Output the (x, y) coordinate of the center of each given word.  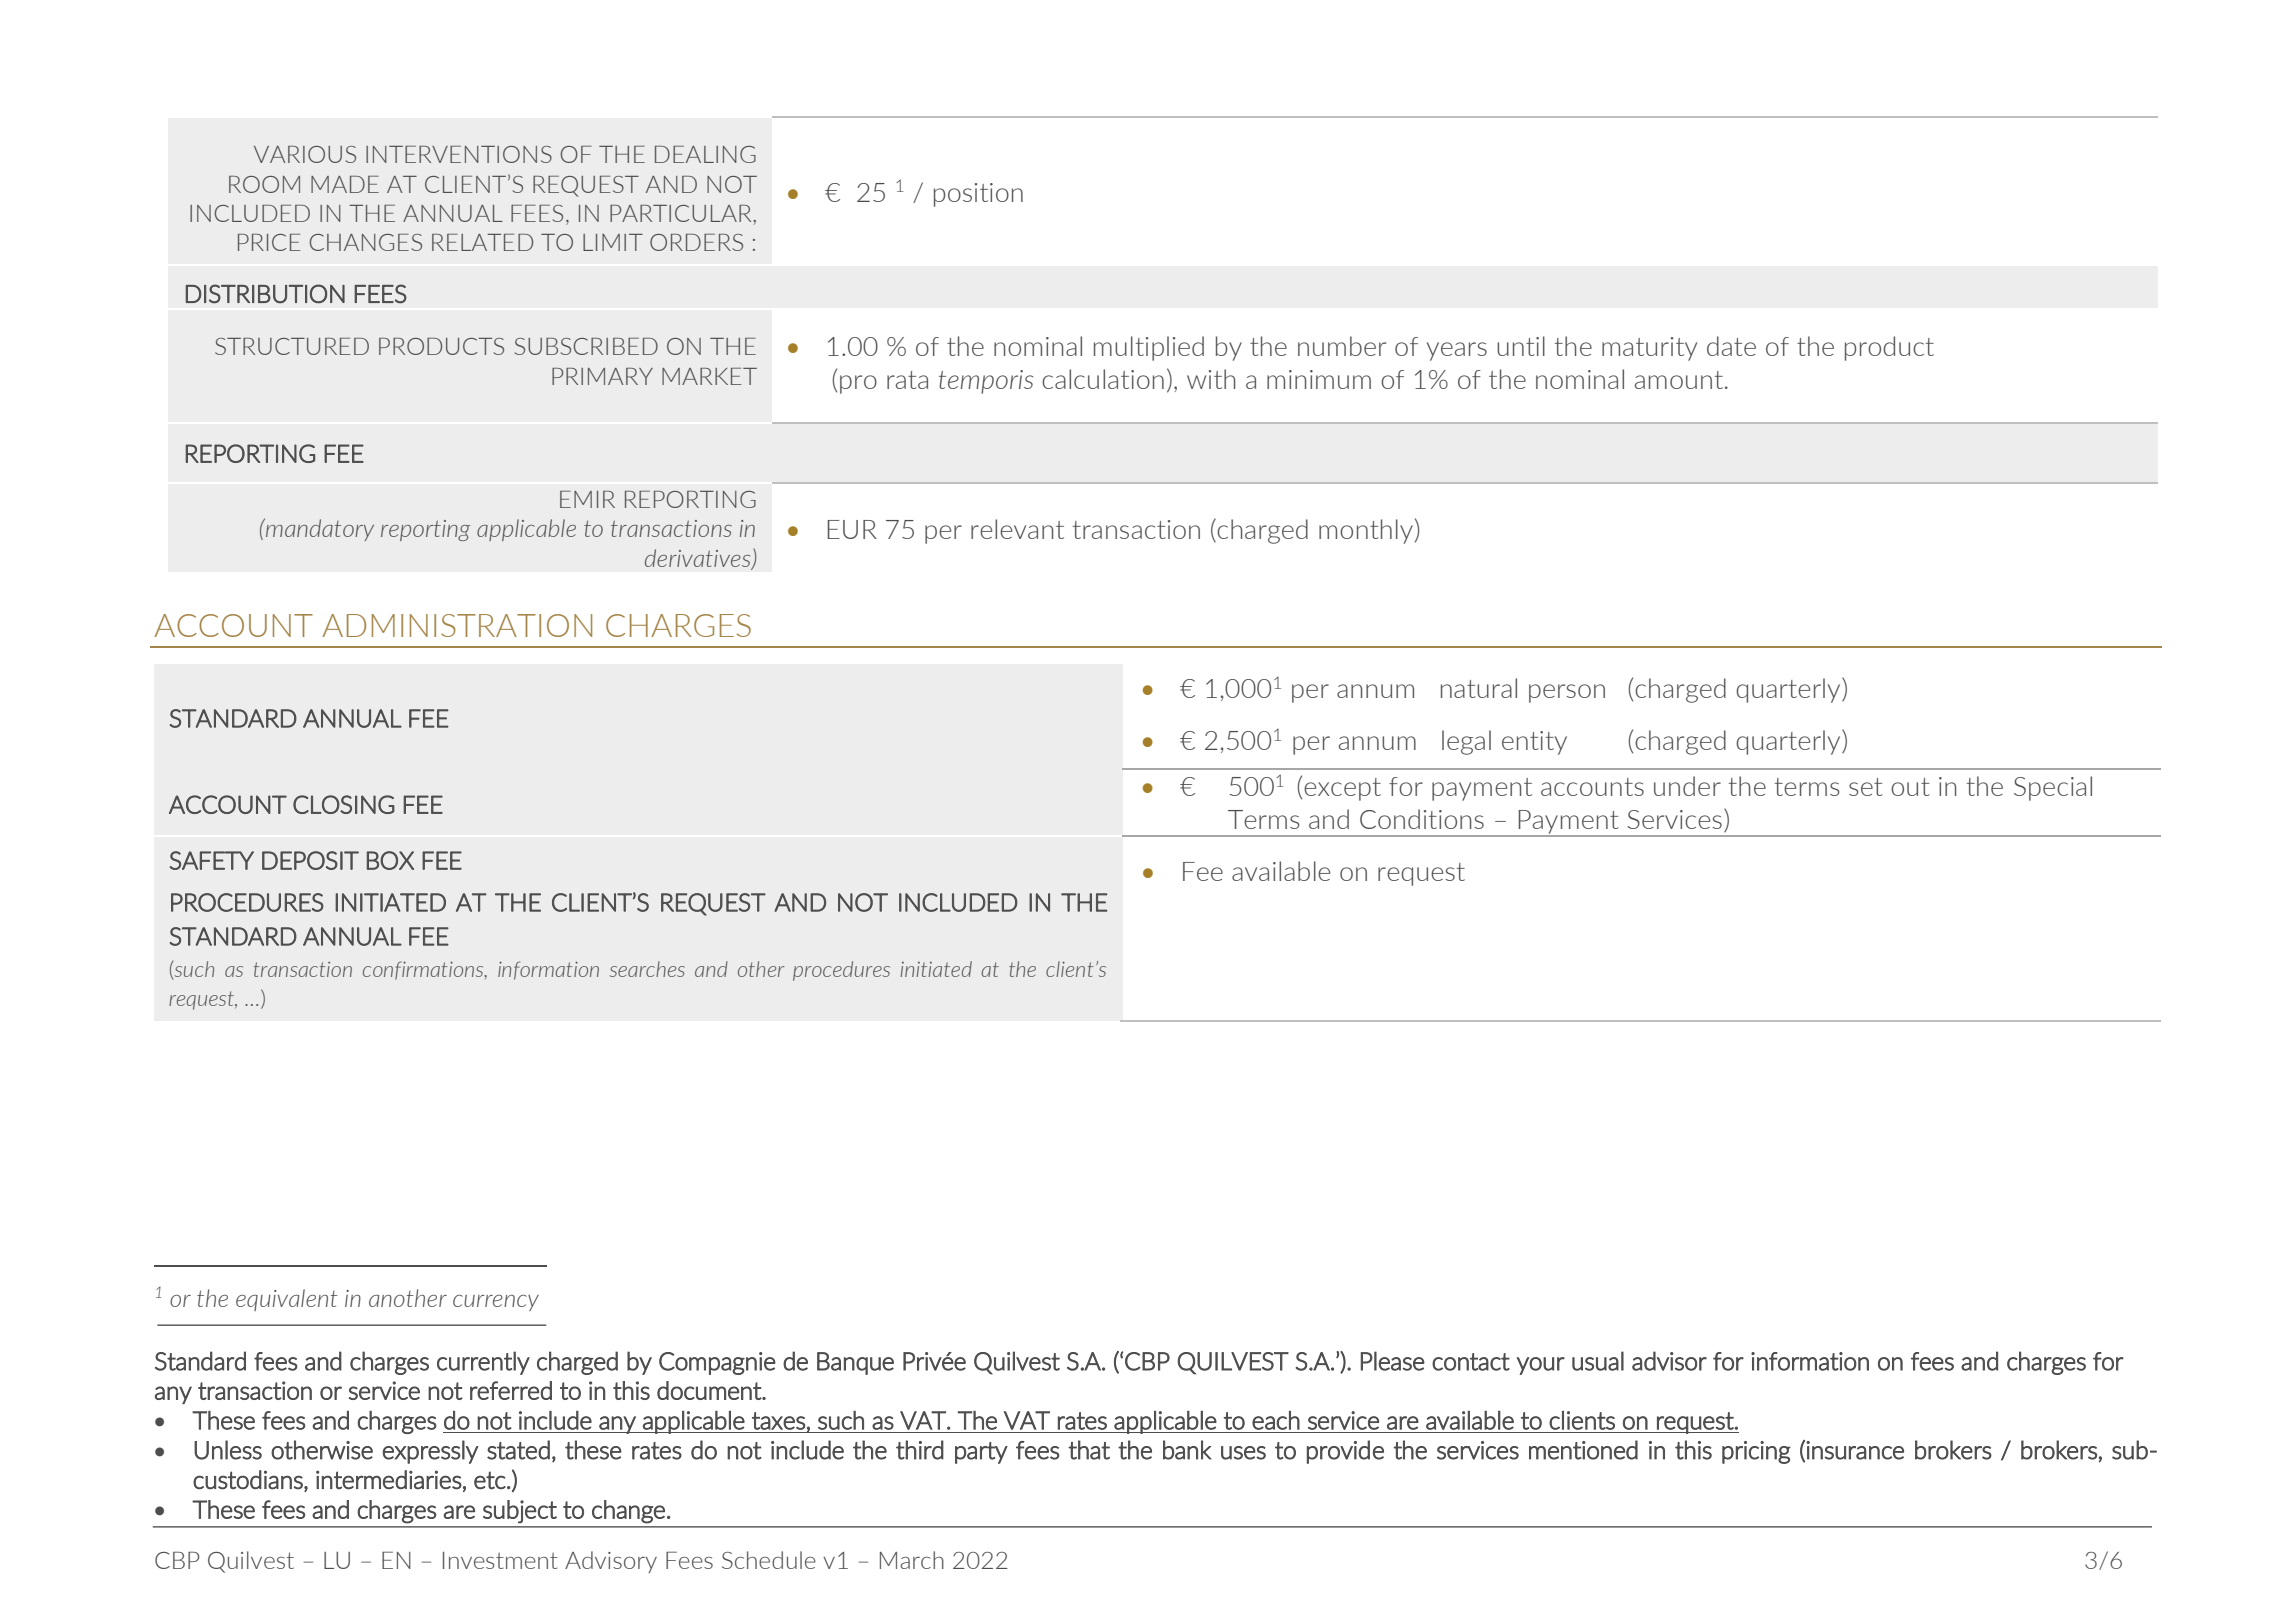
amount (1679, 380)
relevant (1017, 529)
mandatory (319, 529)
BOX (390, 860)
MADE (345, 184)
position (978, 195)
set (1866, 787)
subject (520, 1512)
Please (1393, 1361)
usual (1598, 1361)
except (1342, 789)
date (1731, 346)
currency (496, 1303)
